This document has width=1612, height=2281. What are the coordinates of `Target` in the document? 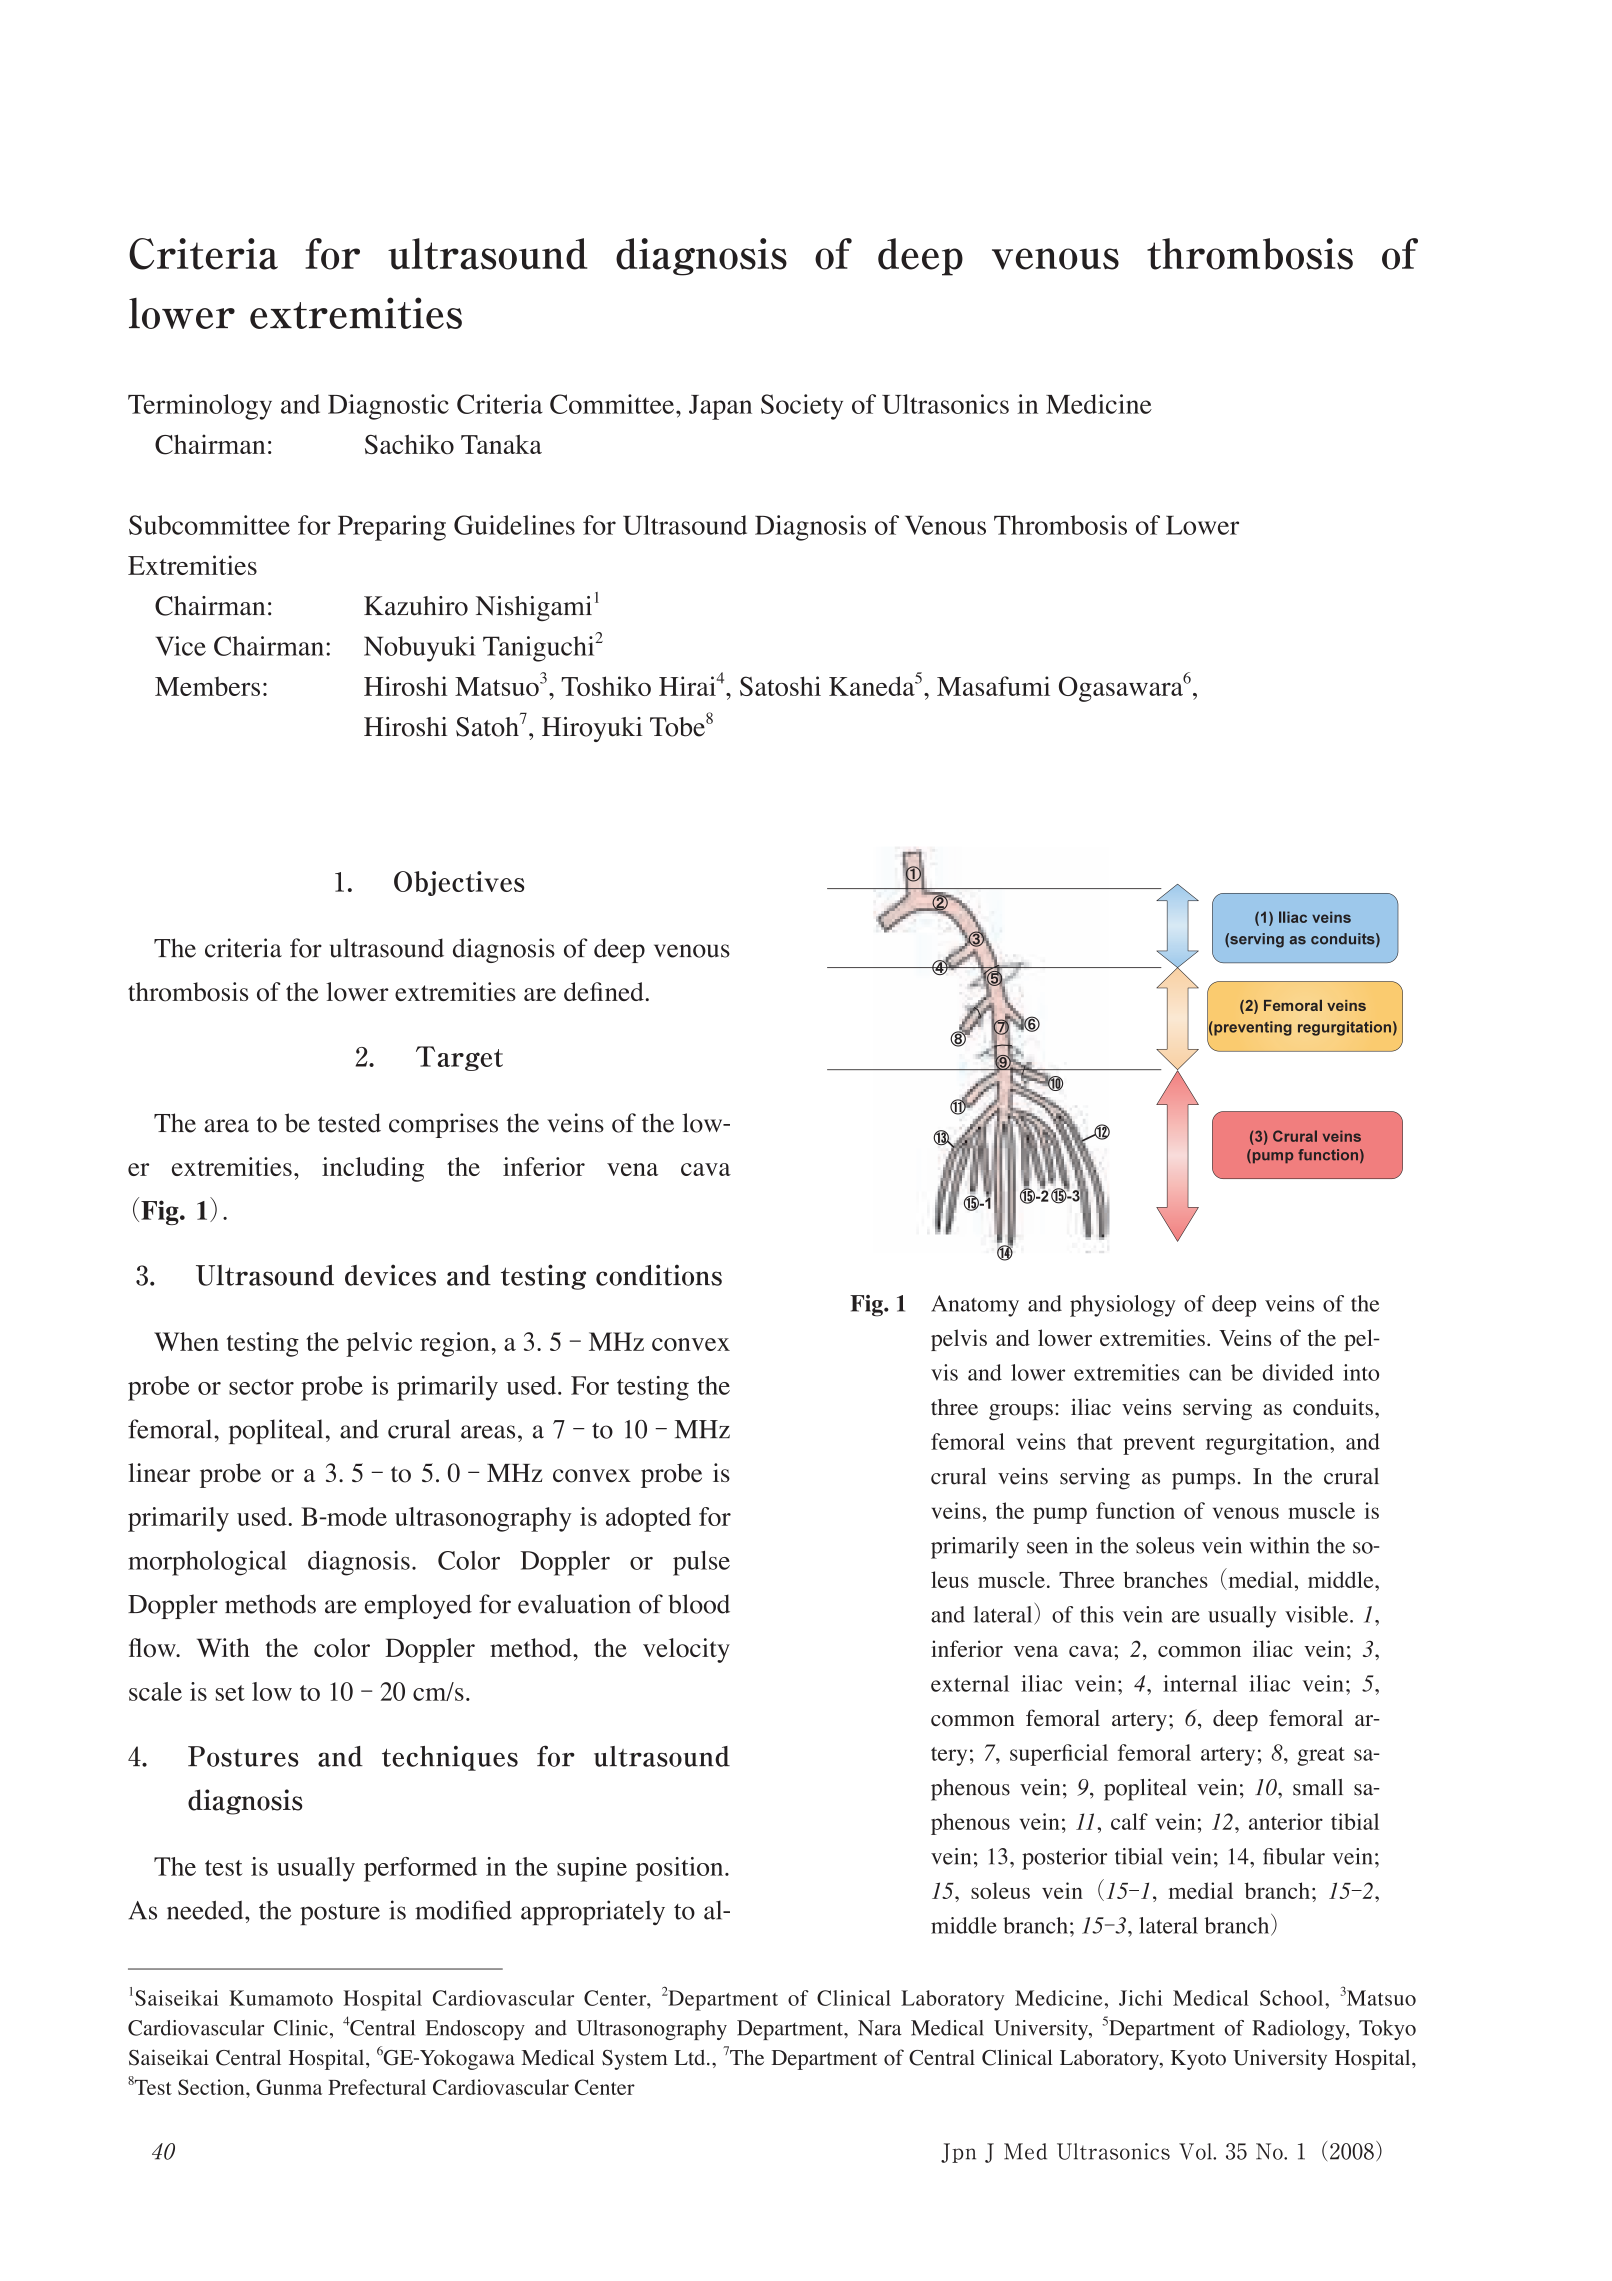 It's located at (459, 1058).
